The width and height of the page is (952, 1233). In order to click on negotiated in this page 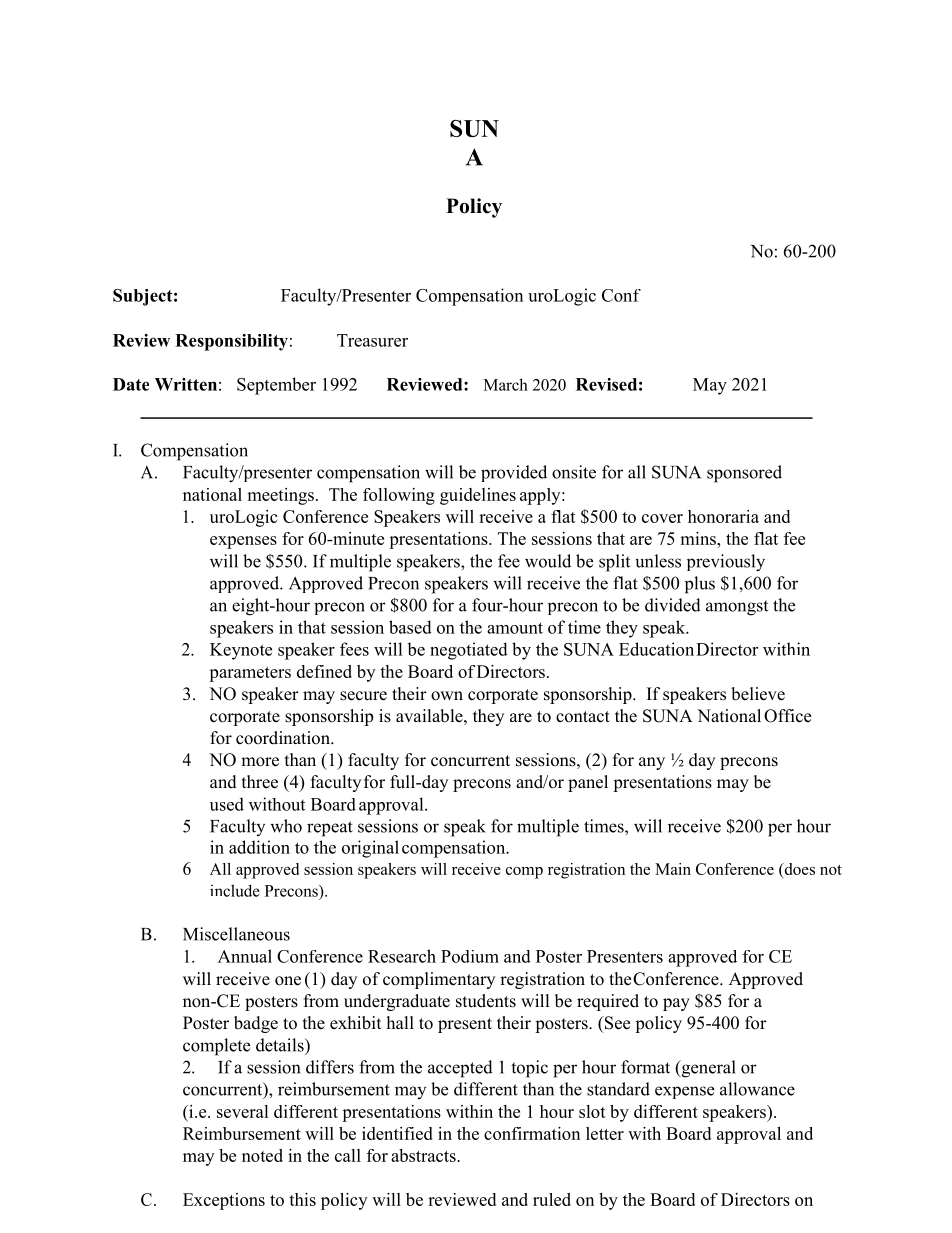, I will do `click(469, 651)`.
